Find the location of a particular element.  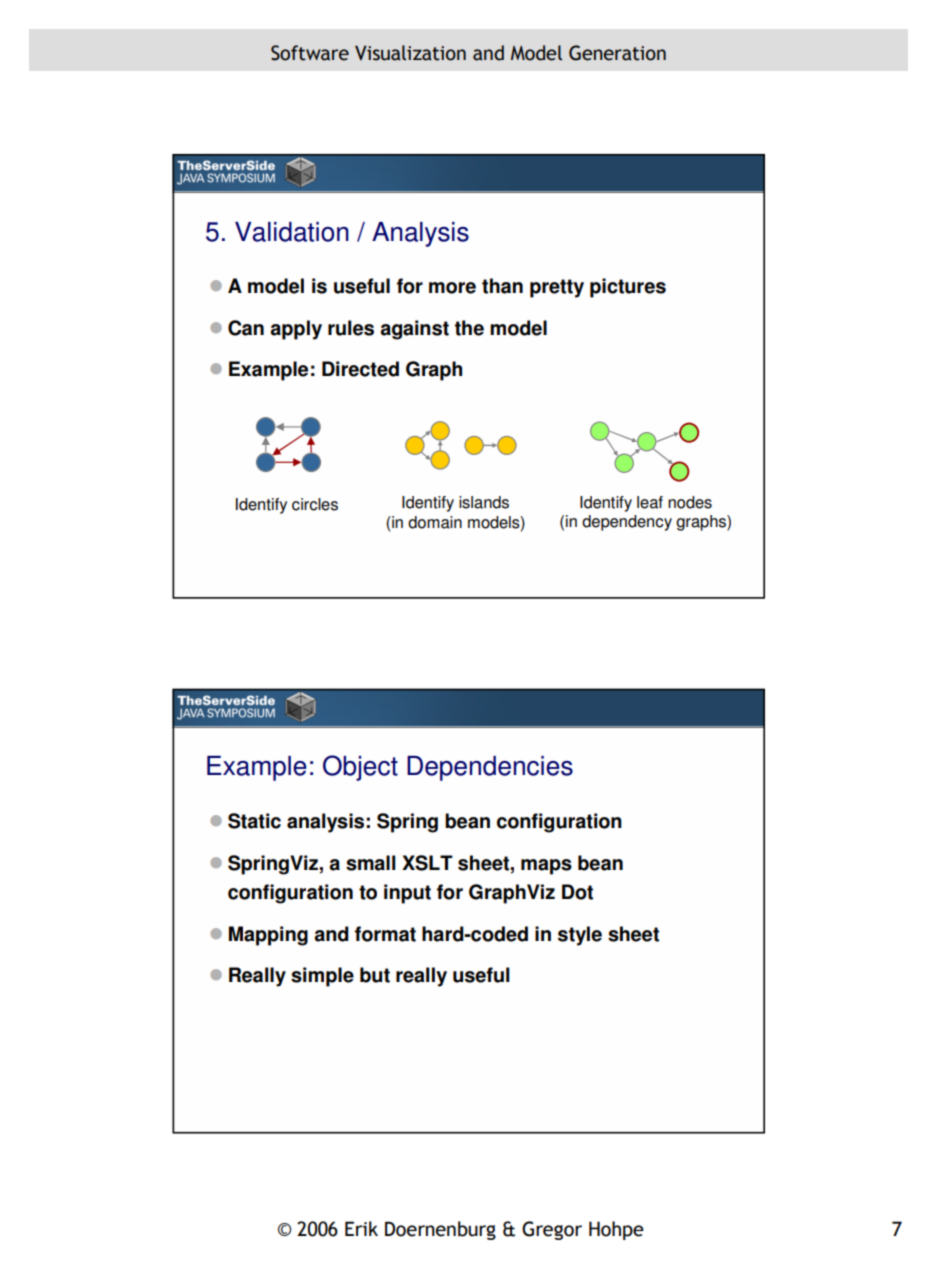

dependency is located at coordinates (627, 523).
